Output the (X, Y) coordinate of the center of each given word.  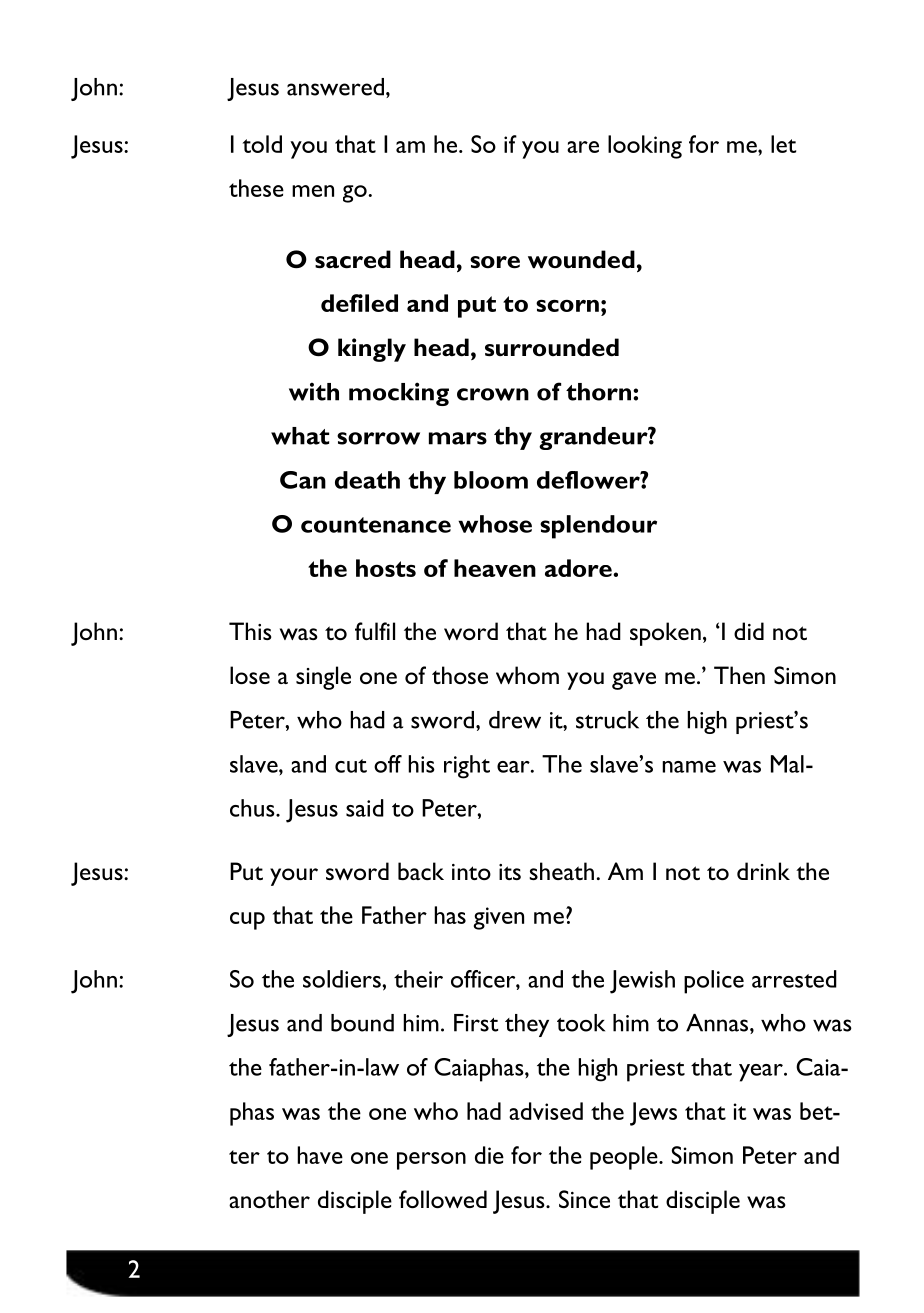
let (783, 144)
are (583, 147)
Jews (653, 1114)
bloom (491, 480)
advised (546, 1111)
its (510, 872)
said (365, 808)
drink (763, 871)
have (320, 1155)
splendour (598, 527)
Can (303, 480)
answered (335, 87)
